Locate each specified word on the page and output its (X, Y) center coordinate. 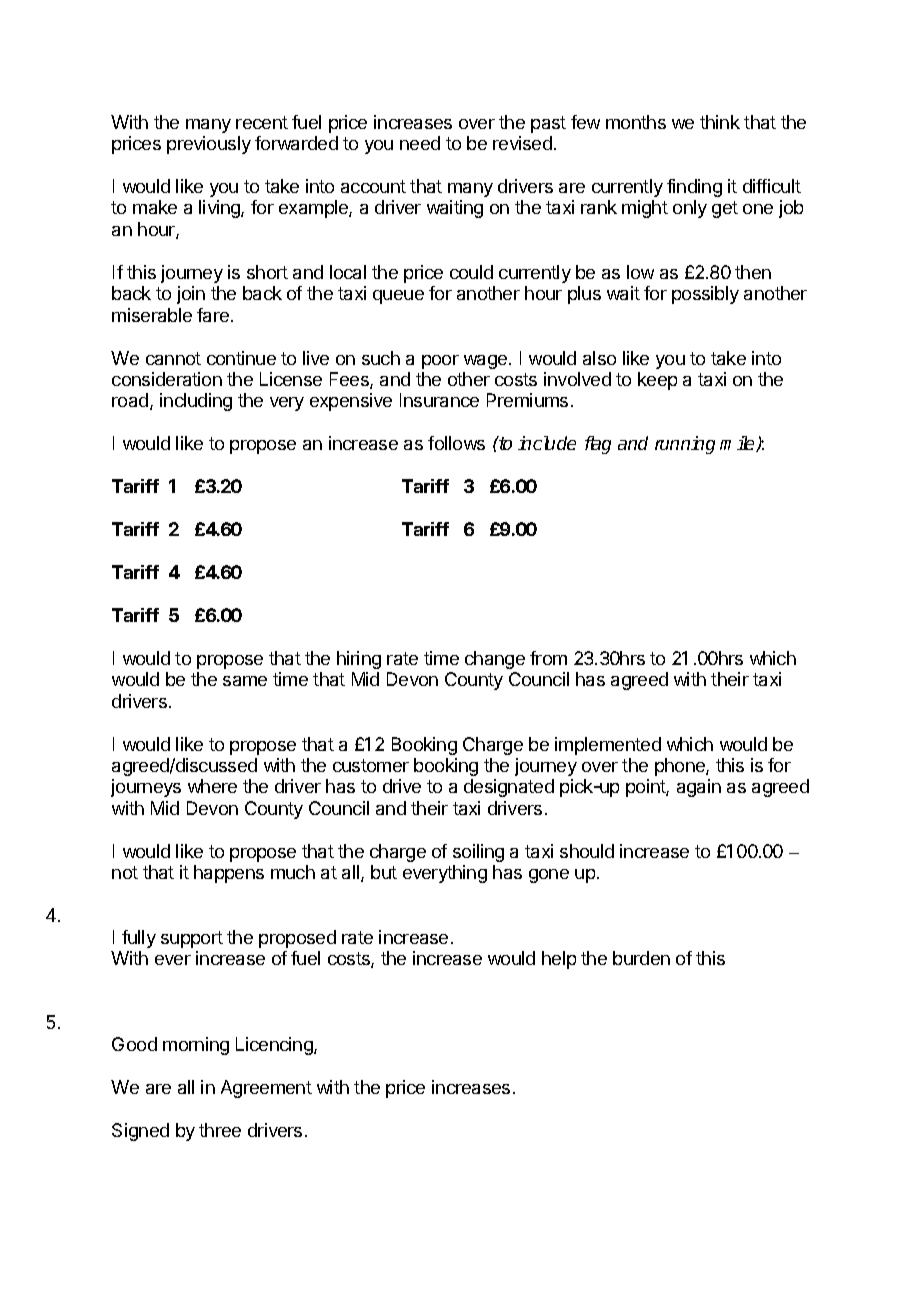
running (685, 445)
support (192, 939)
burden (641, 958)
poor (440, 362)
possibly (705, 295)
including (196, 402)
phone (681, 767)
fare (214, 315)
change (495, 660)
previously (209, 145)
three (220, 1130)
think (720, 122)
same (245, 681)
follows (456, 443)
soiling (478, 853)
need (420, 143)
